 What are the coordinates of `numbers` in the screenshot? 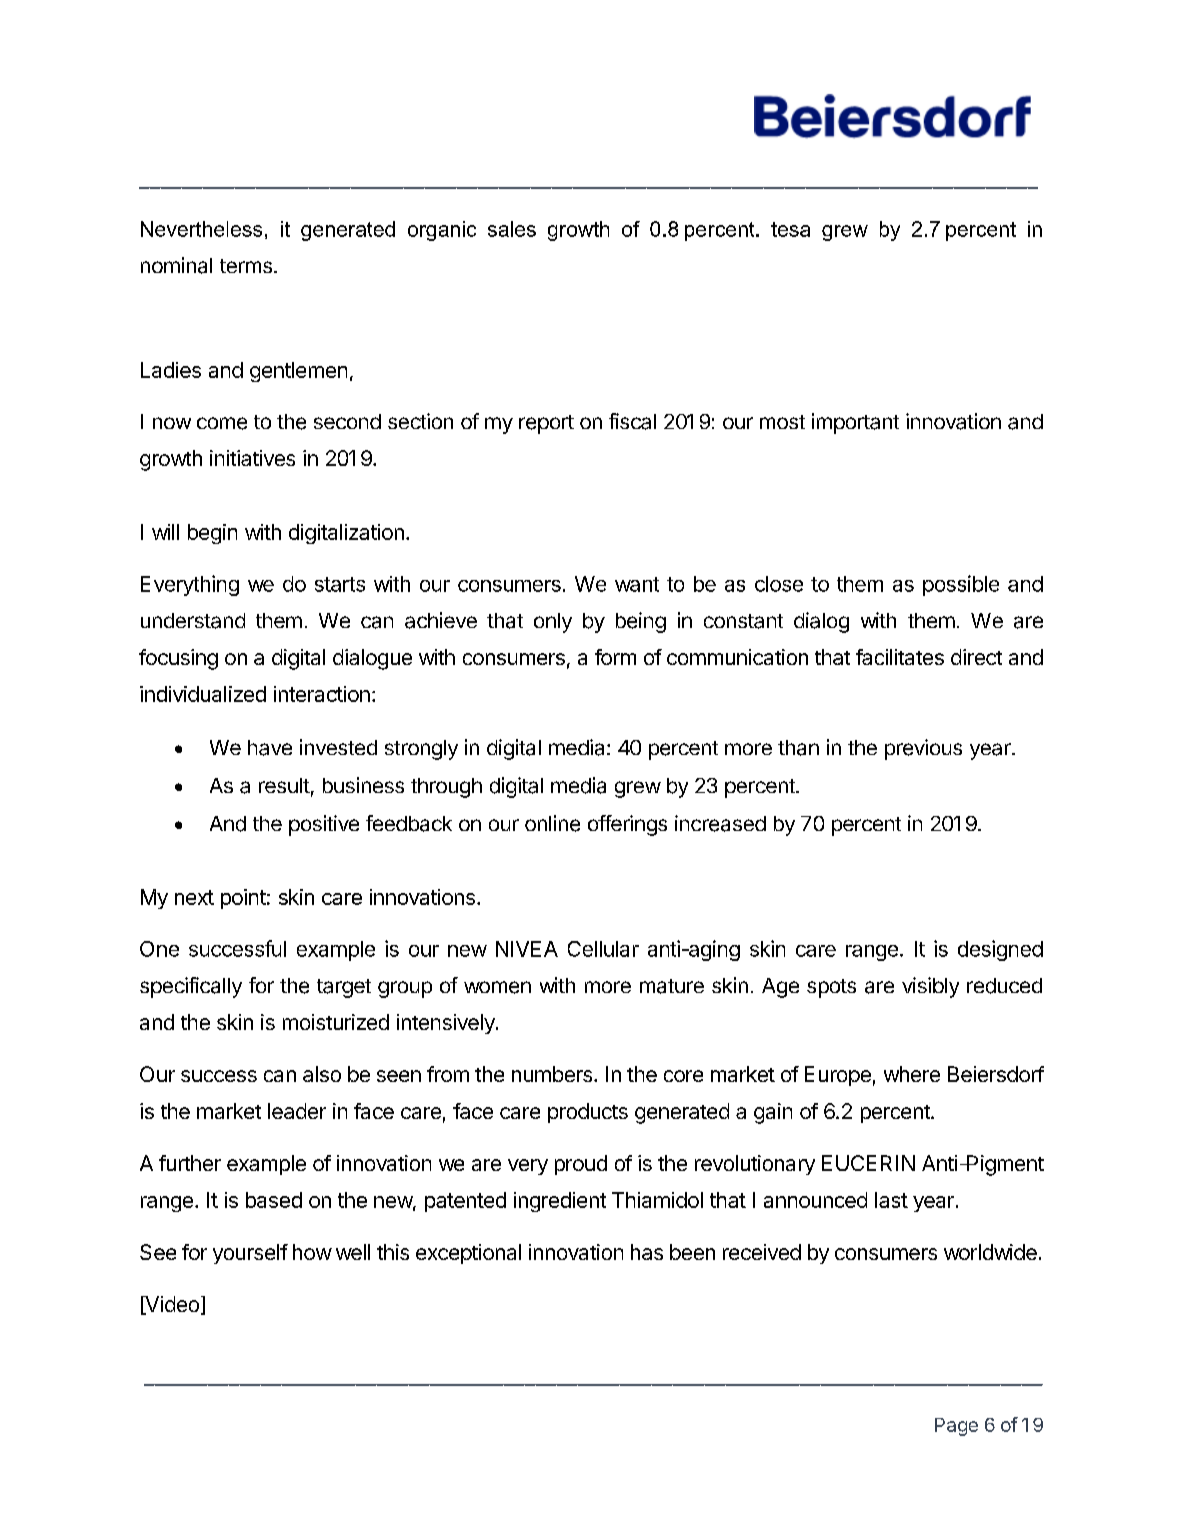 It's located at (553, 1074).
